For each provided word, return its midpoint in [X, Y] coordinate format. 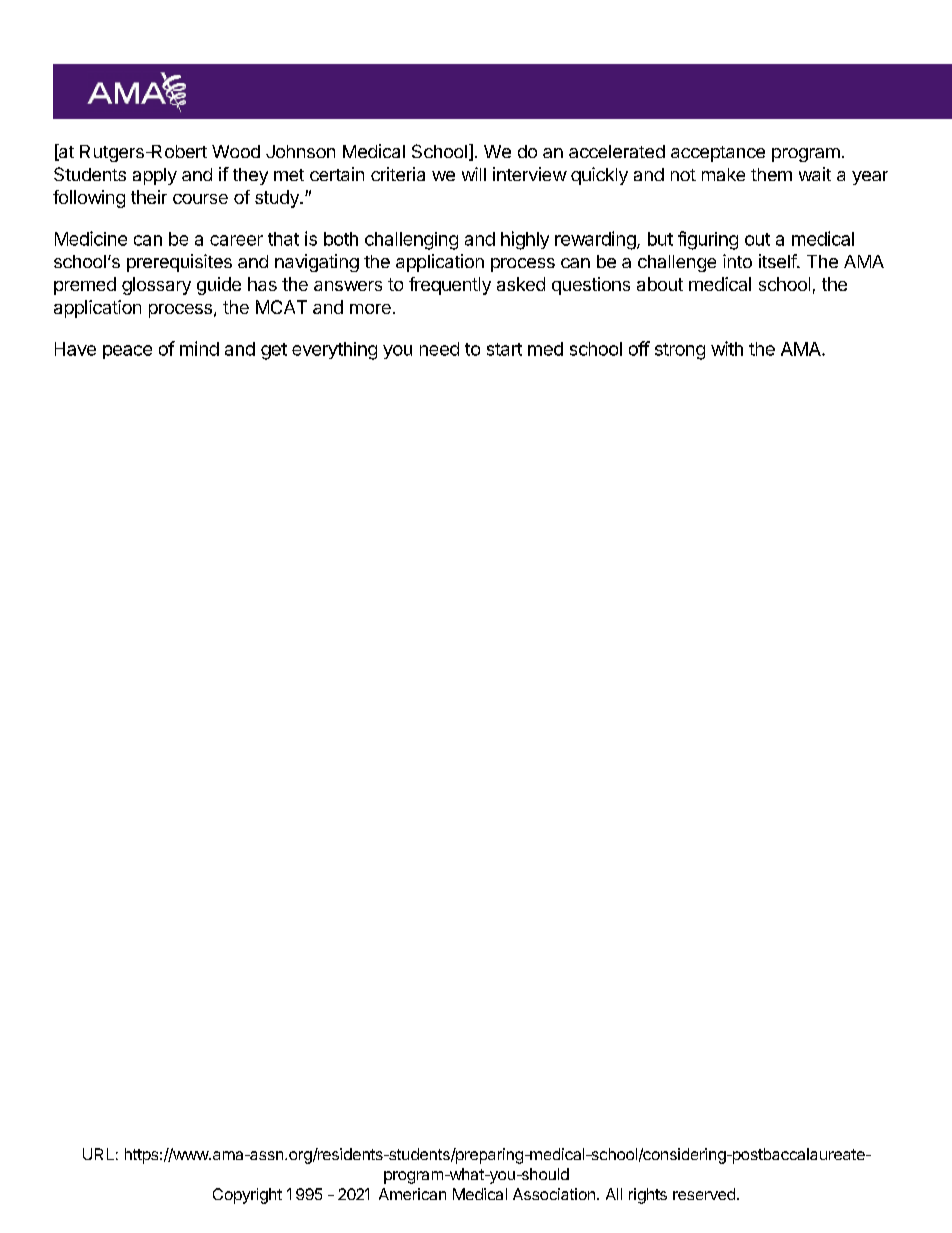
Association [554, 1194]
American [412, 1194]
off [639, 348]
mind [199, 348]
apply [155, 176]
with [727, 348]
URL [98, 1154]
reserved [704, 1194]
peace [127, 352]
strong [680, 351]
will [474, 174]
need [439, 349]
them [771, 174]
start [504, 349]
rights [648, 1196]
